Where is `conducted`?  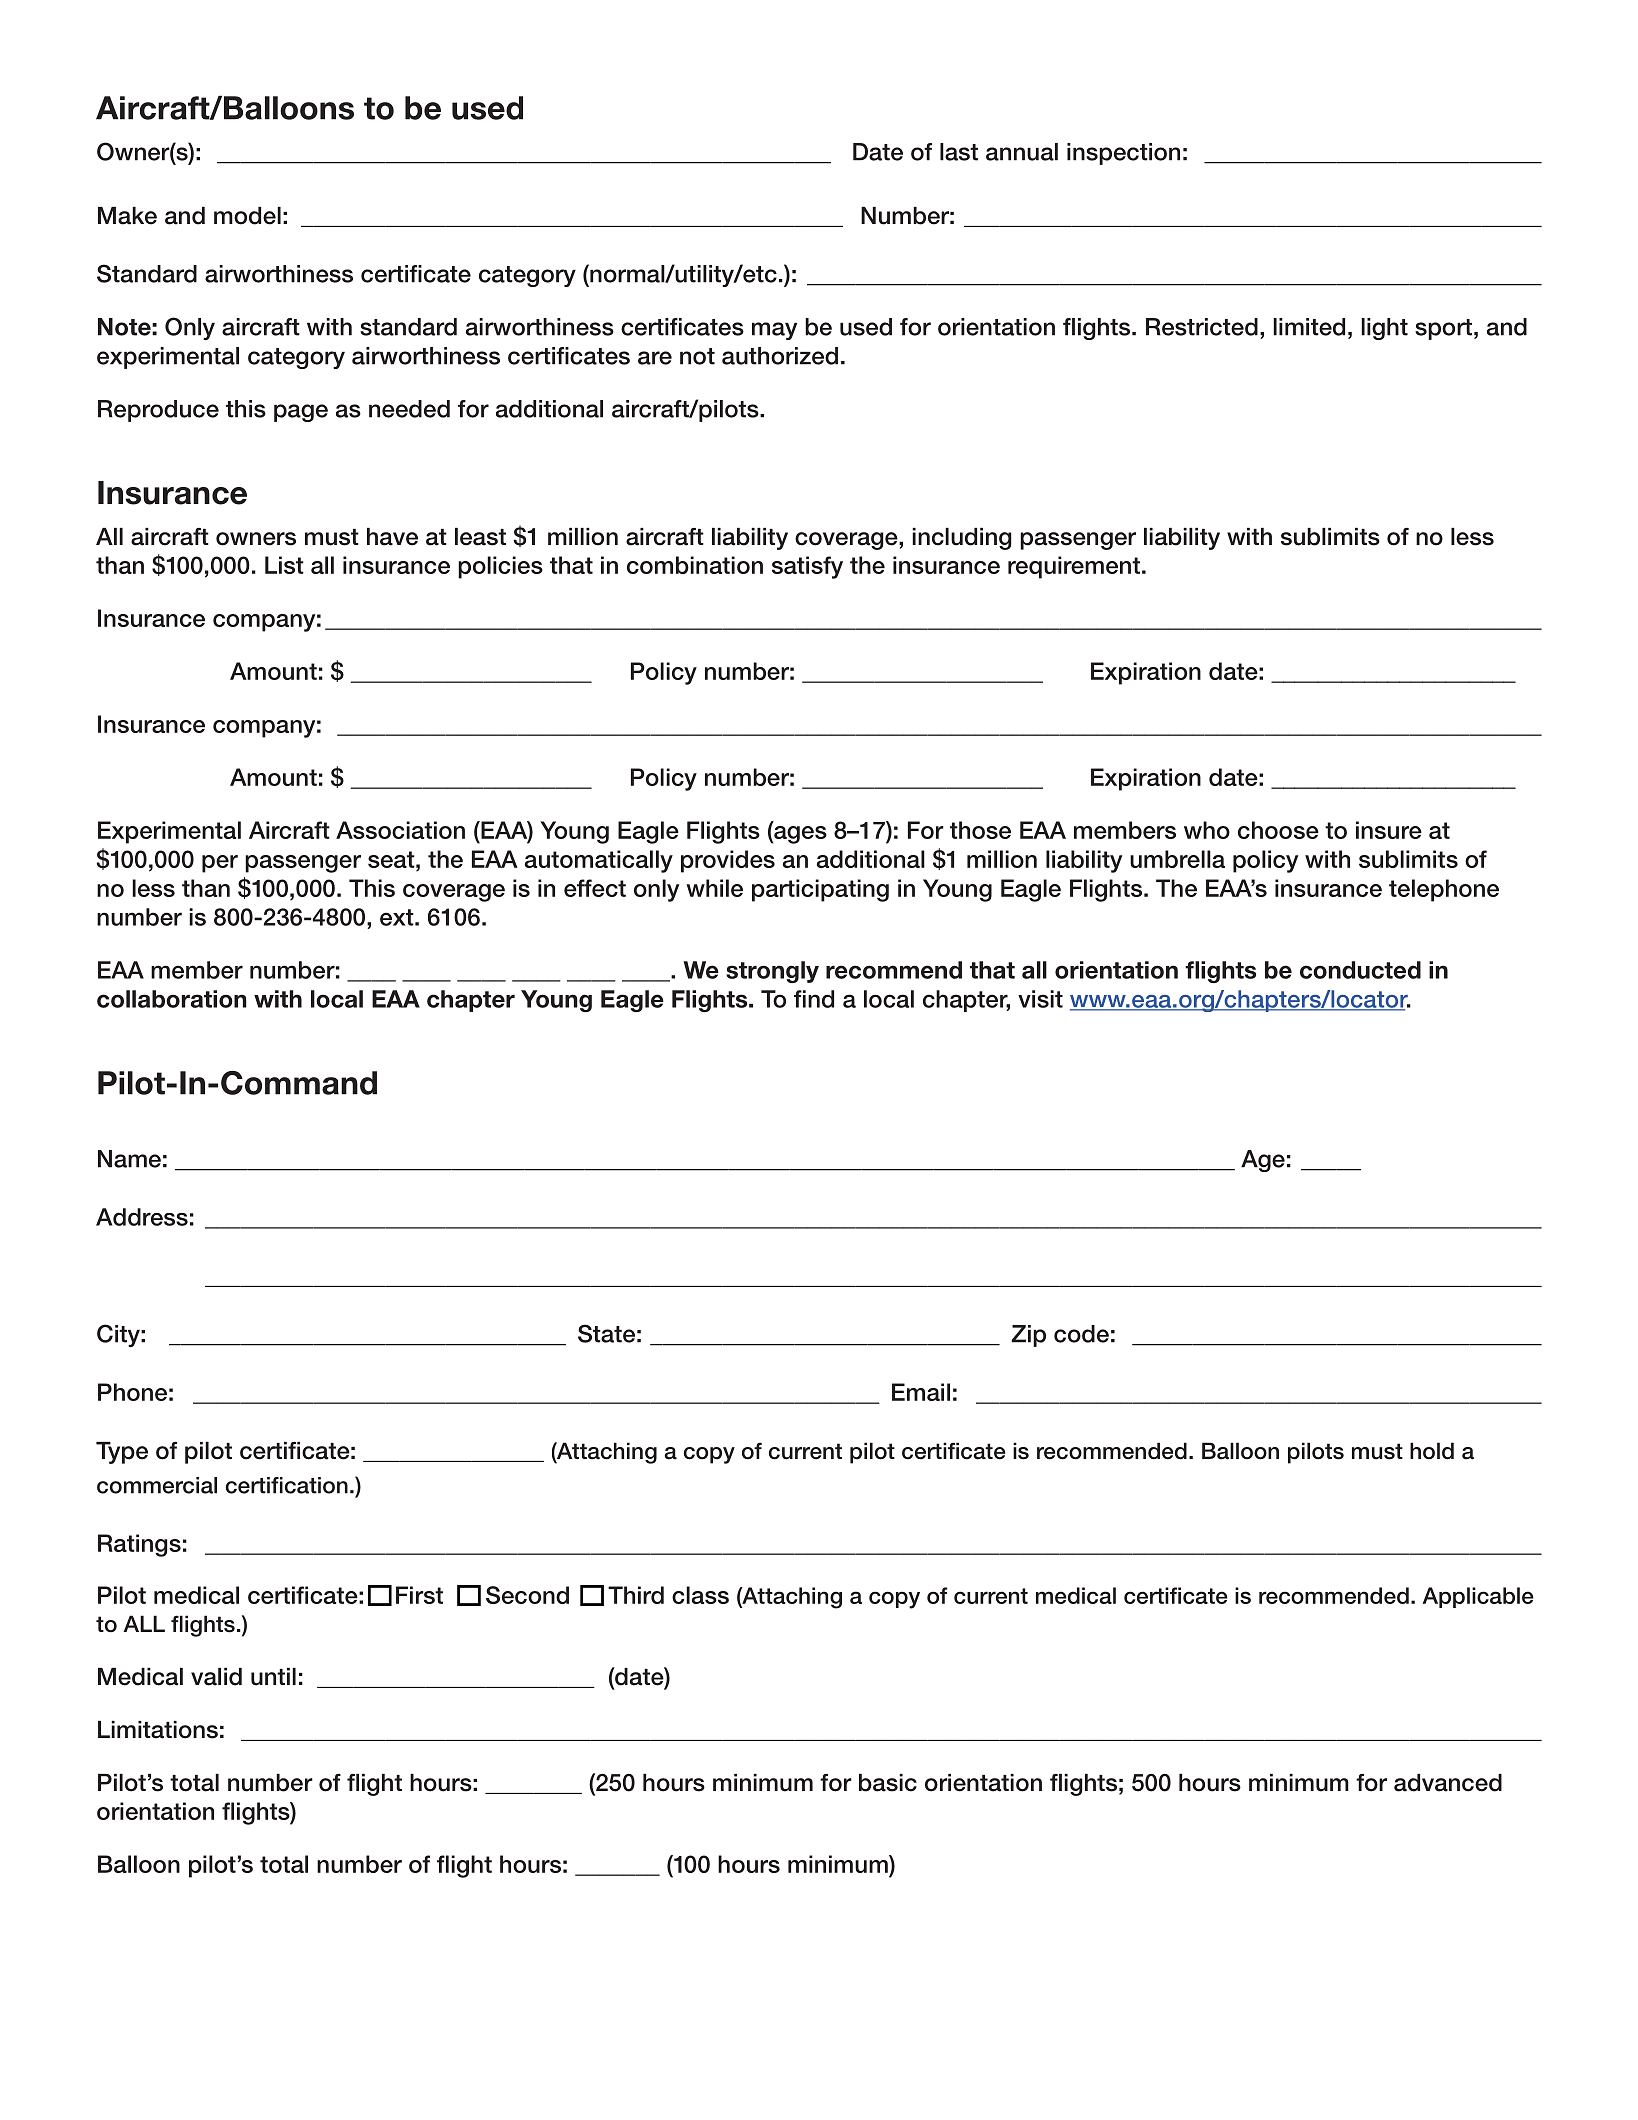
conducted is located at coordinates (1360, 970).
